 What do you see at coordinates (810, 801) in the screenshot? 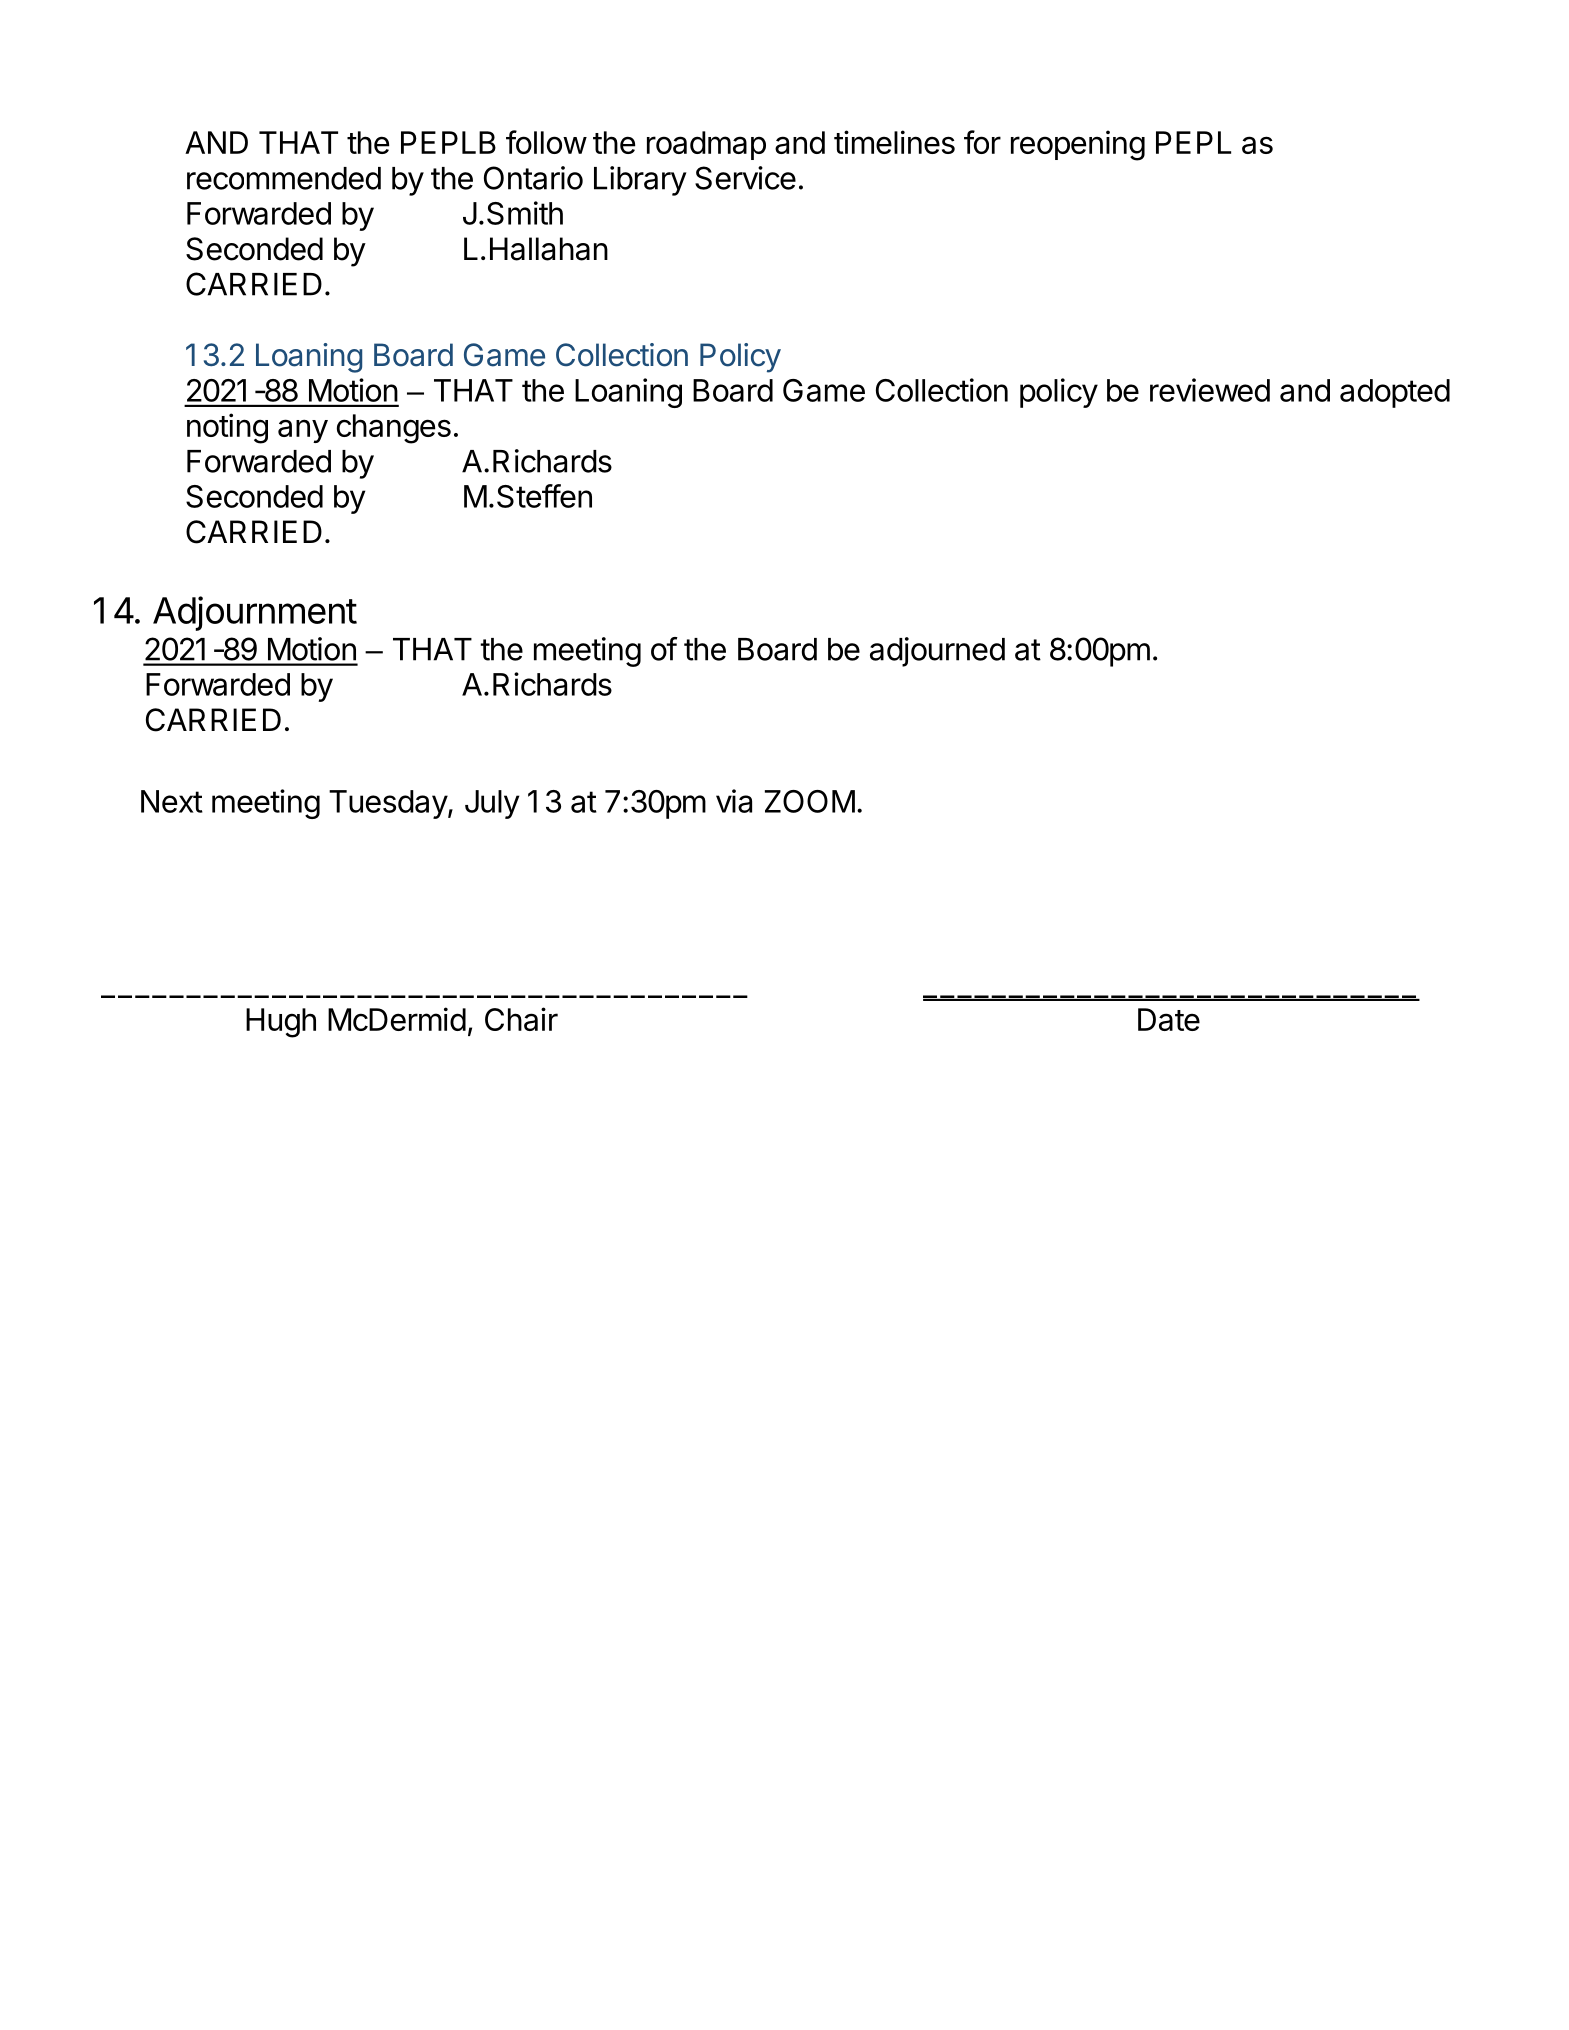
I see `ZOOM` at bounding box center [810, 801].
